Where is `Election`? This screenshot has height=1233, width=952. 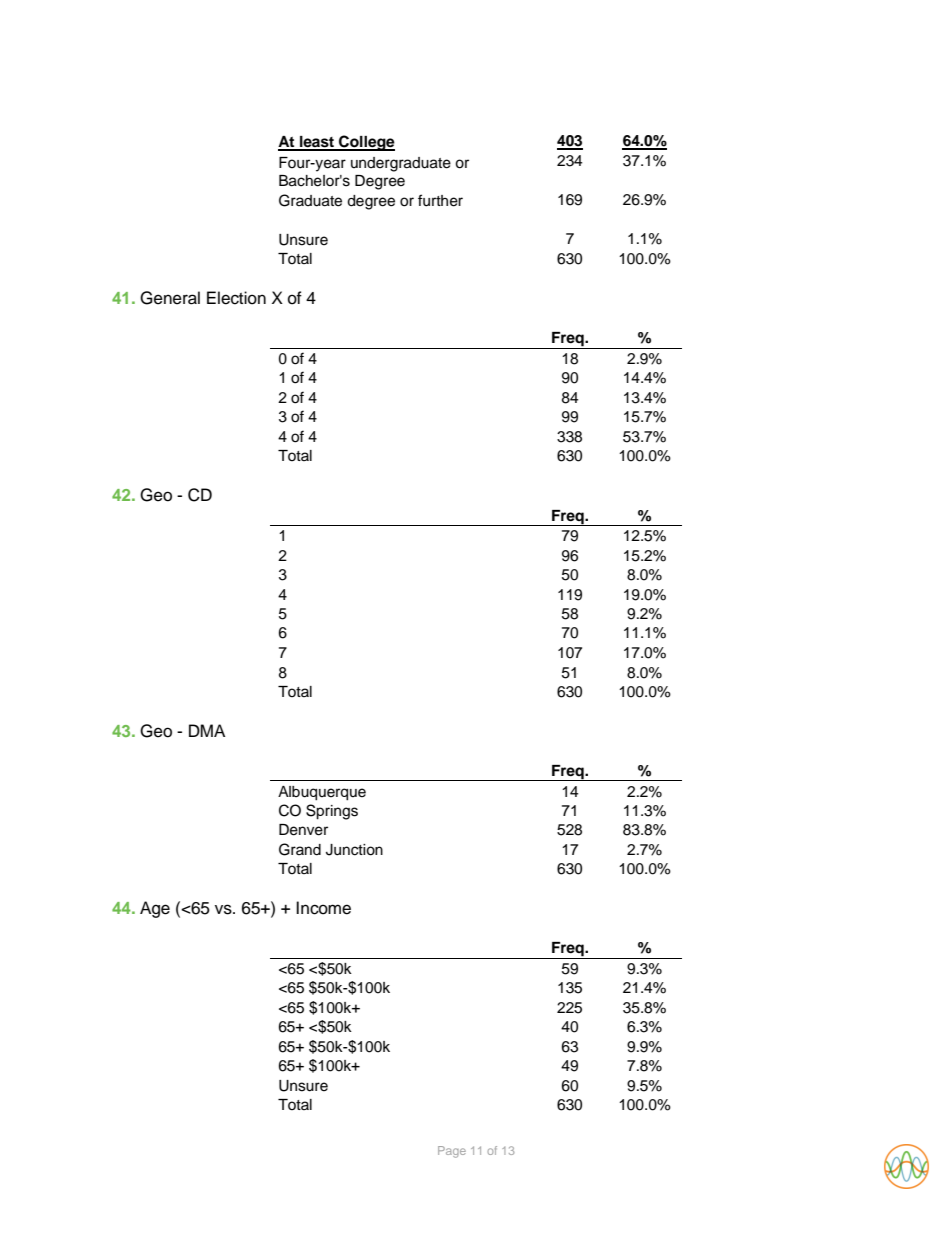
Election is located at coordinates (236, 298).
